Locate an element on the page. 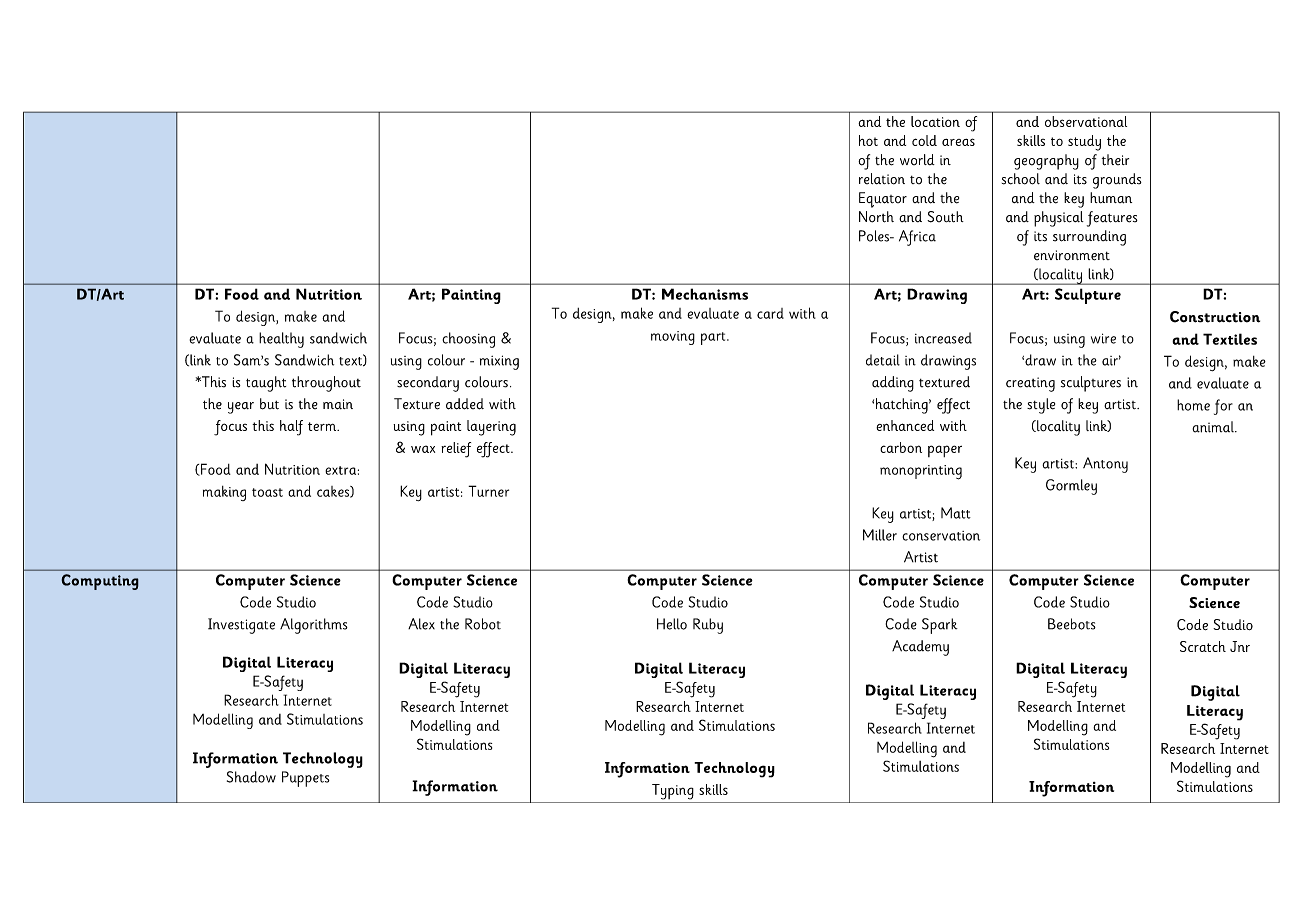  layering is located at coordinates (491, 428).
